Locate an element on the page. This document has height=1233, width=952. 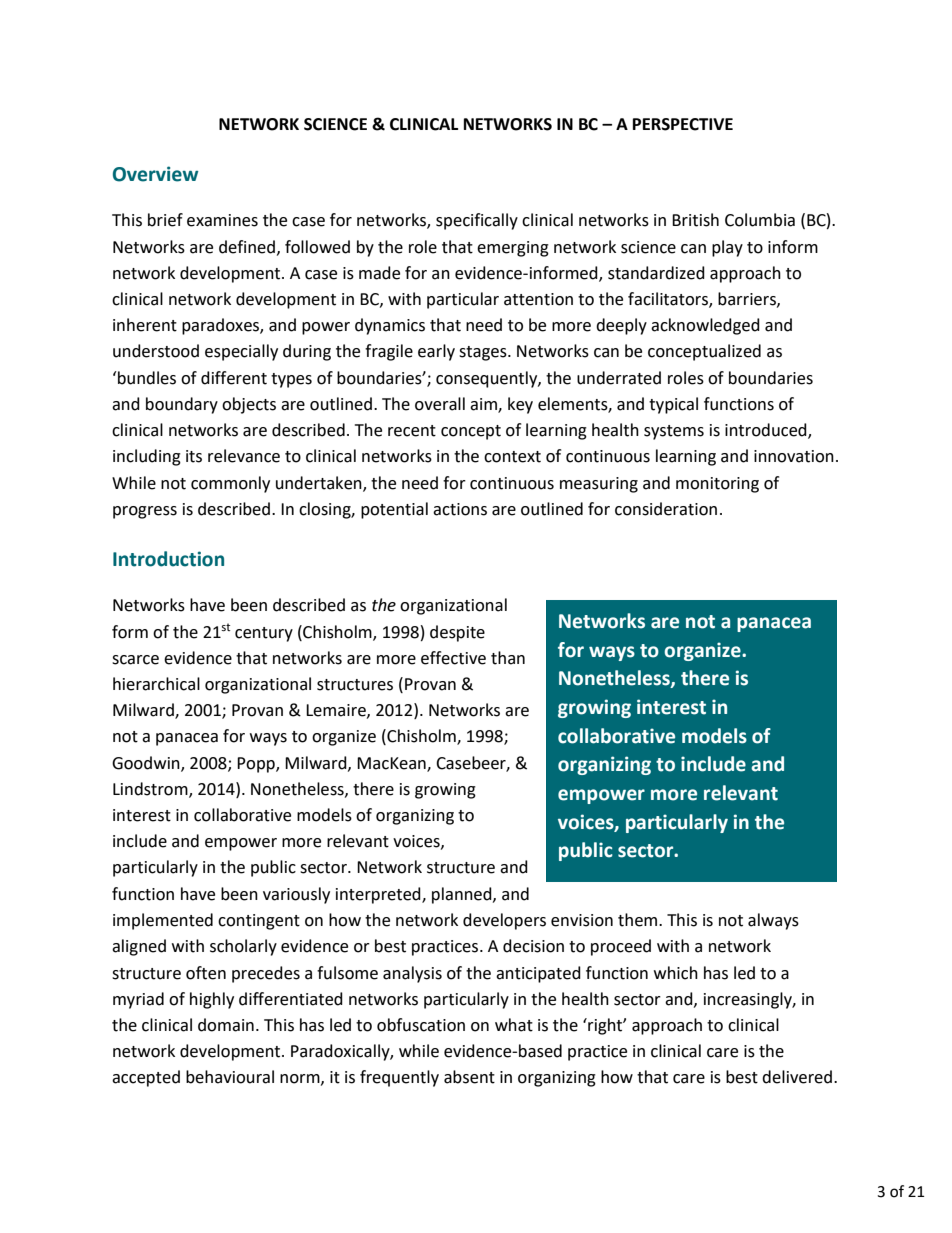
especially is located at coordinates (241, 352).
